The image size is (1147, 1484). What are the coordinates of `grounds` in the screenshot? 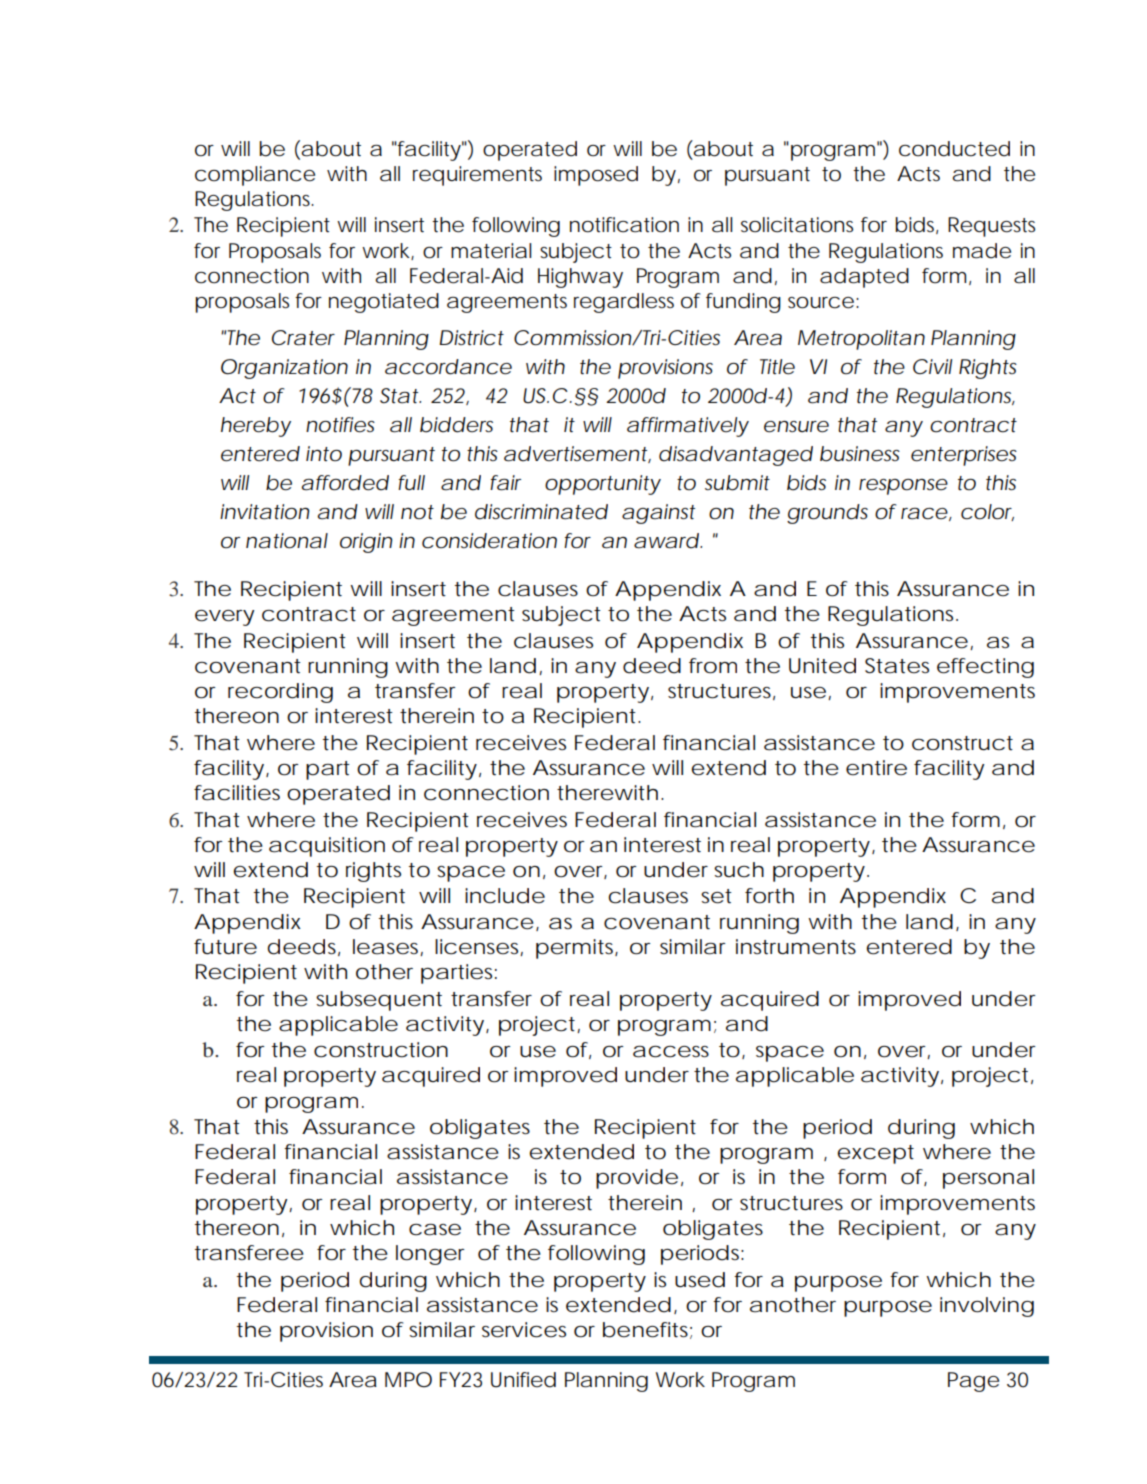 It's located at (827, 514).
